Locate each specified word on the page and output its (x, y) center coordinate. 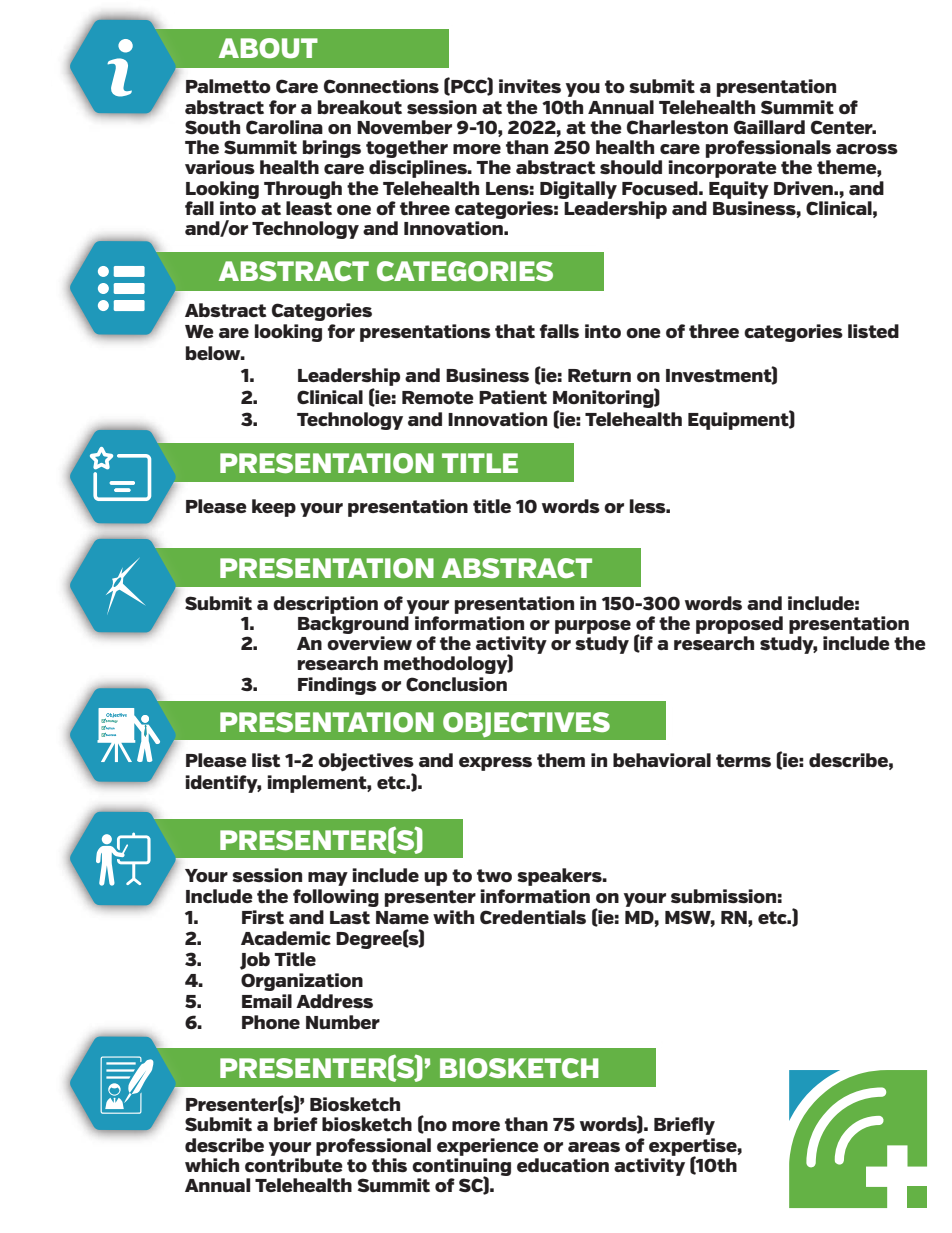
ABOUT (268, 48)
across (867, 149)
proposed (739, 625)
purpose (593, 627)
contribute (294, 1165)
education (563, 1165)
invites (530, 86)
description (325, 605)
